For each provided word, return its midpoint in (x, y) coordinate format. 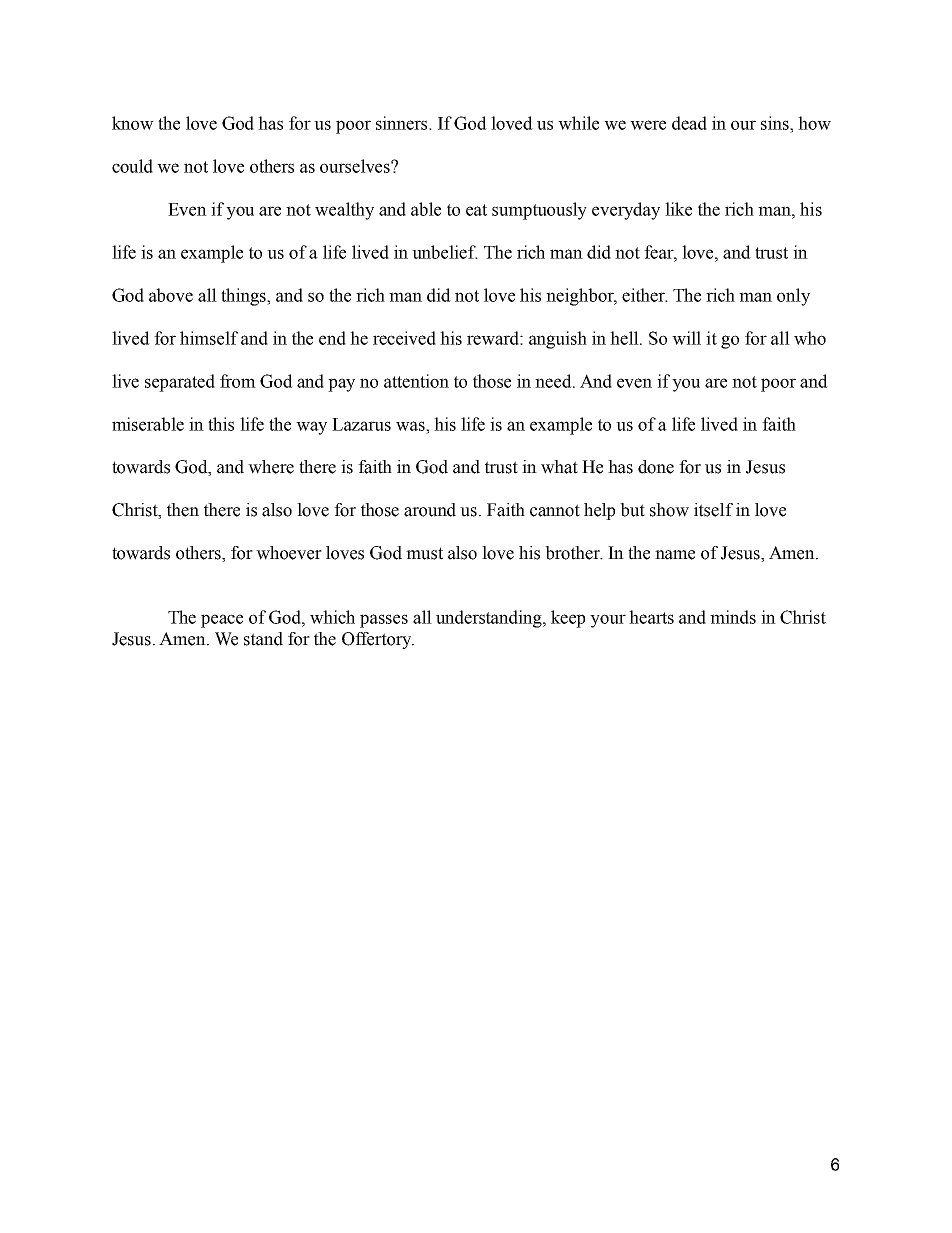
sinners (403, 123)
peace (222, 621)
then (183, 510)
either (644, 295)
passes (384, 621)
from (238, 381)
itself (713, 510)
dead (689, 123)
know (133, 123)
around (430, 510)
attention (416, 381)
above (171, 295)
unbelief (445, 252)
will (686, 338)
